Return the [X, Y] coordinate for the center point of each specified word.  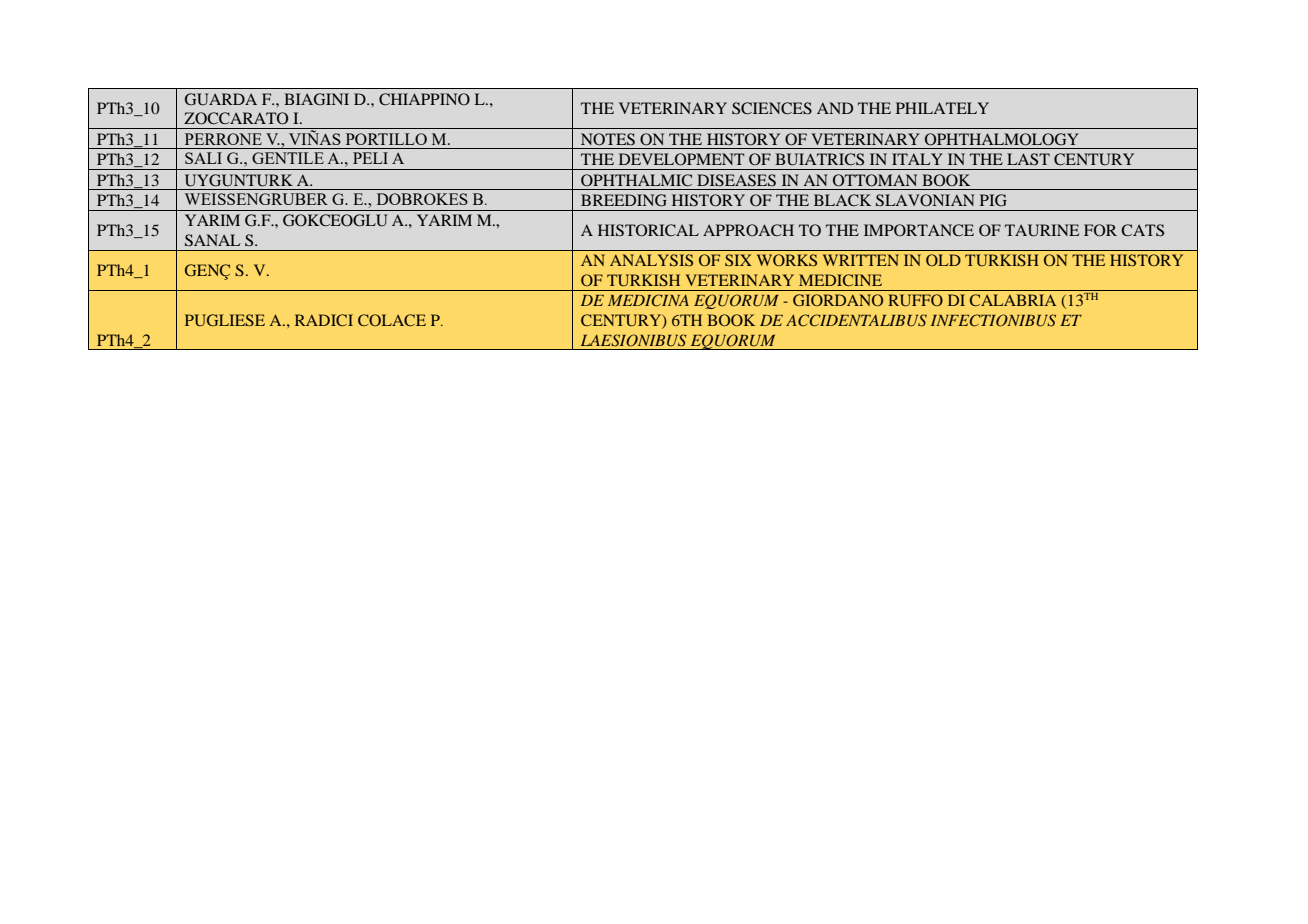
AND [835, 108]
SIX [738, 260]
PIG [993, 200]
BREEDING [624, 200]
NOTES [608, 139]
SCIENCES [772, 108]
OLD [943, 260]
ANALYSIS [651, 260]
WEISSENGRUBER [256, 199]
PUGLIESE [225, 320]
